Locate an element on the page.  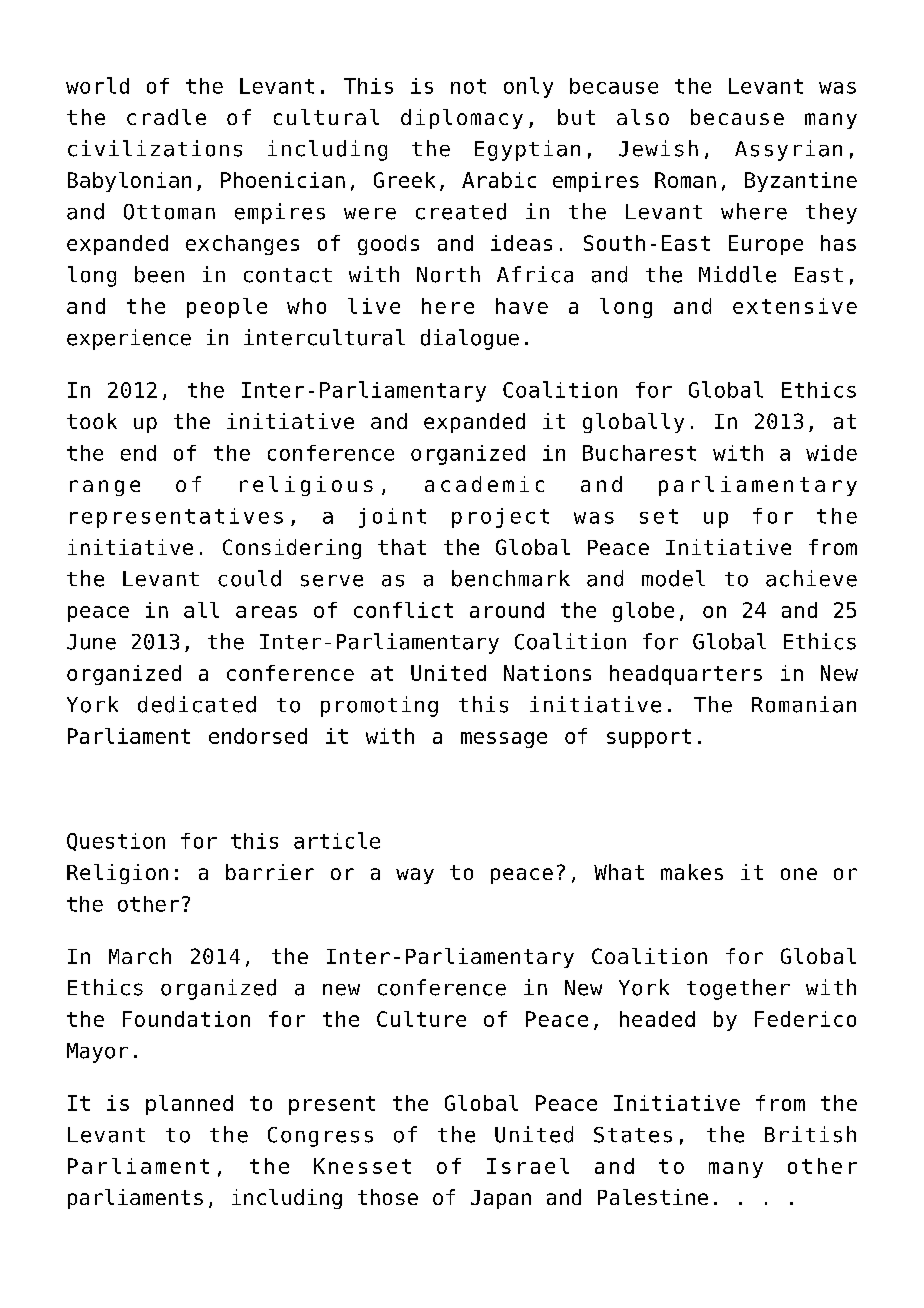
way is located at coordinates (415, 876).
